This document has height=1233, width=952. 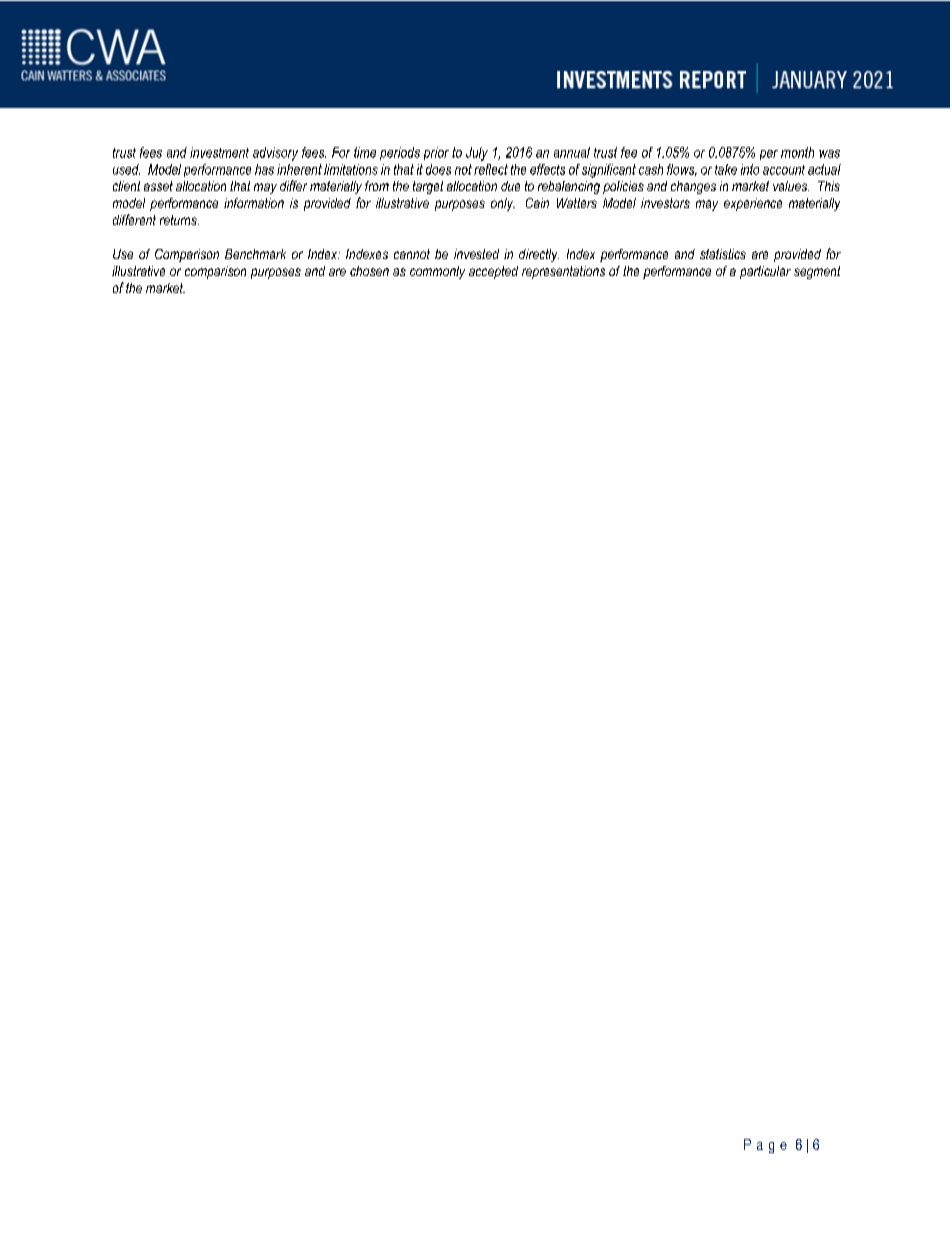 What do you see at coordinates (179, 220) in the document?
I see `returns` at bounding box center [179, 220].
